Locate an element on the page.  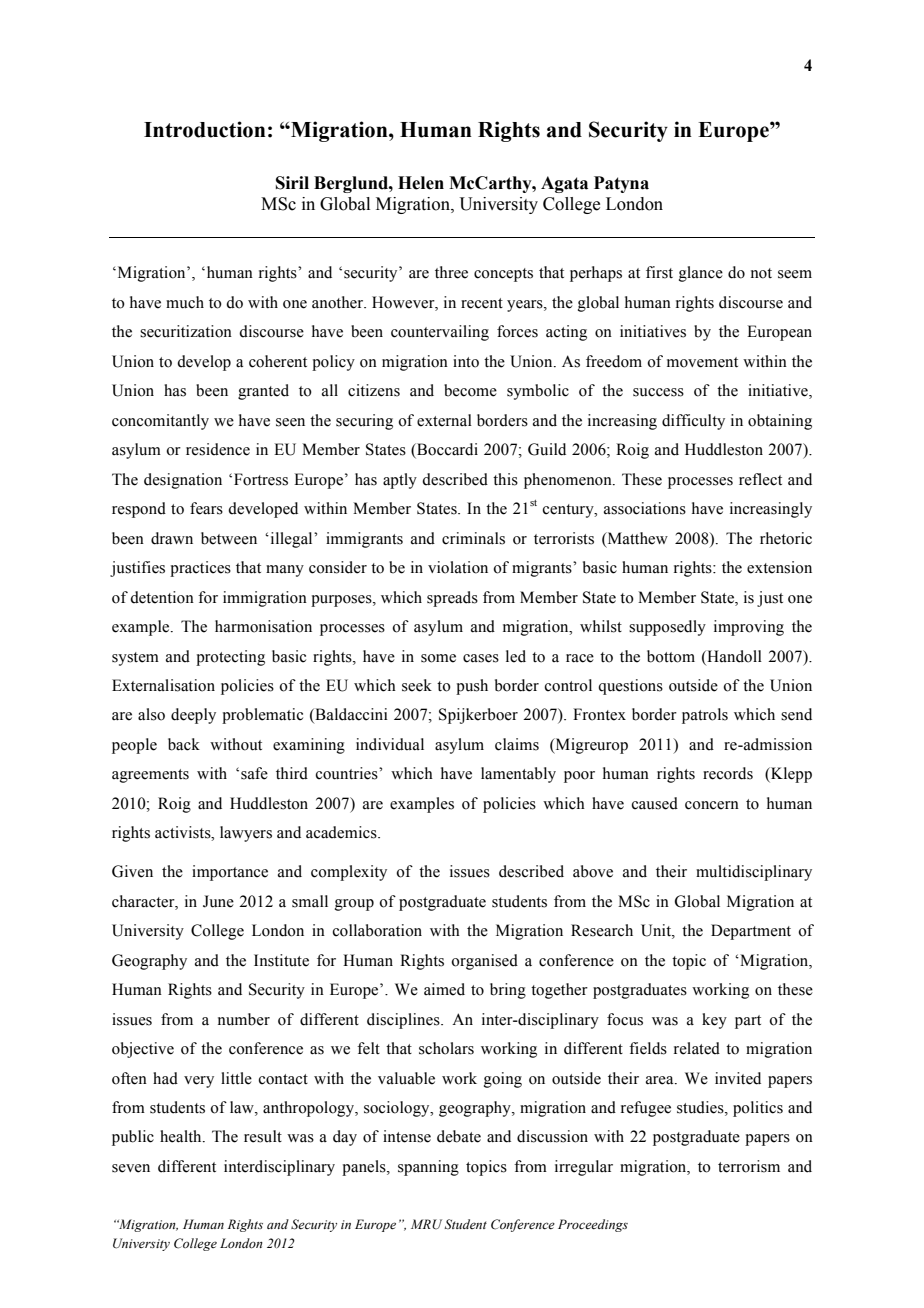
push is located at coordinates (472, 687).
